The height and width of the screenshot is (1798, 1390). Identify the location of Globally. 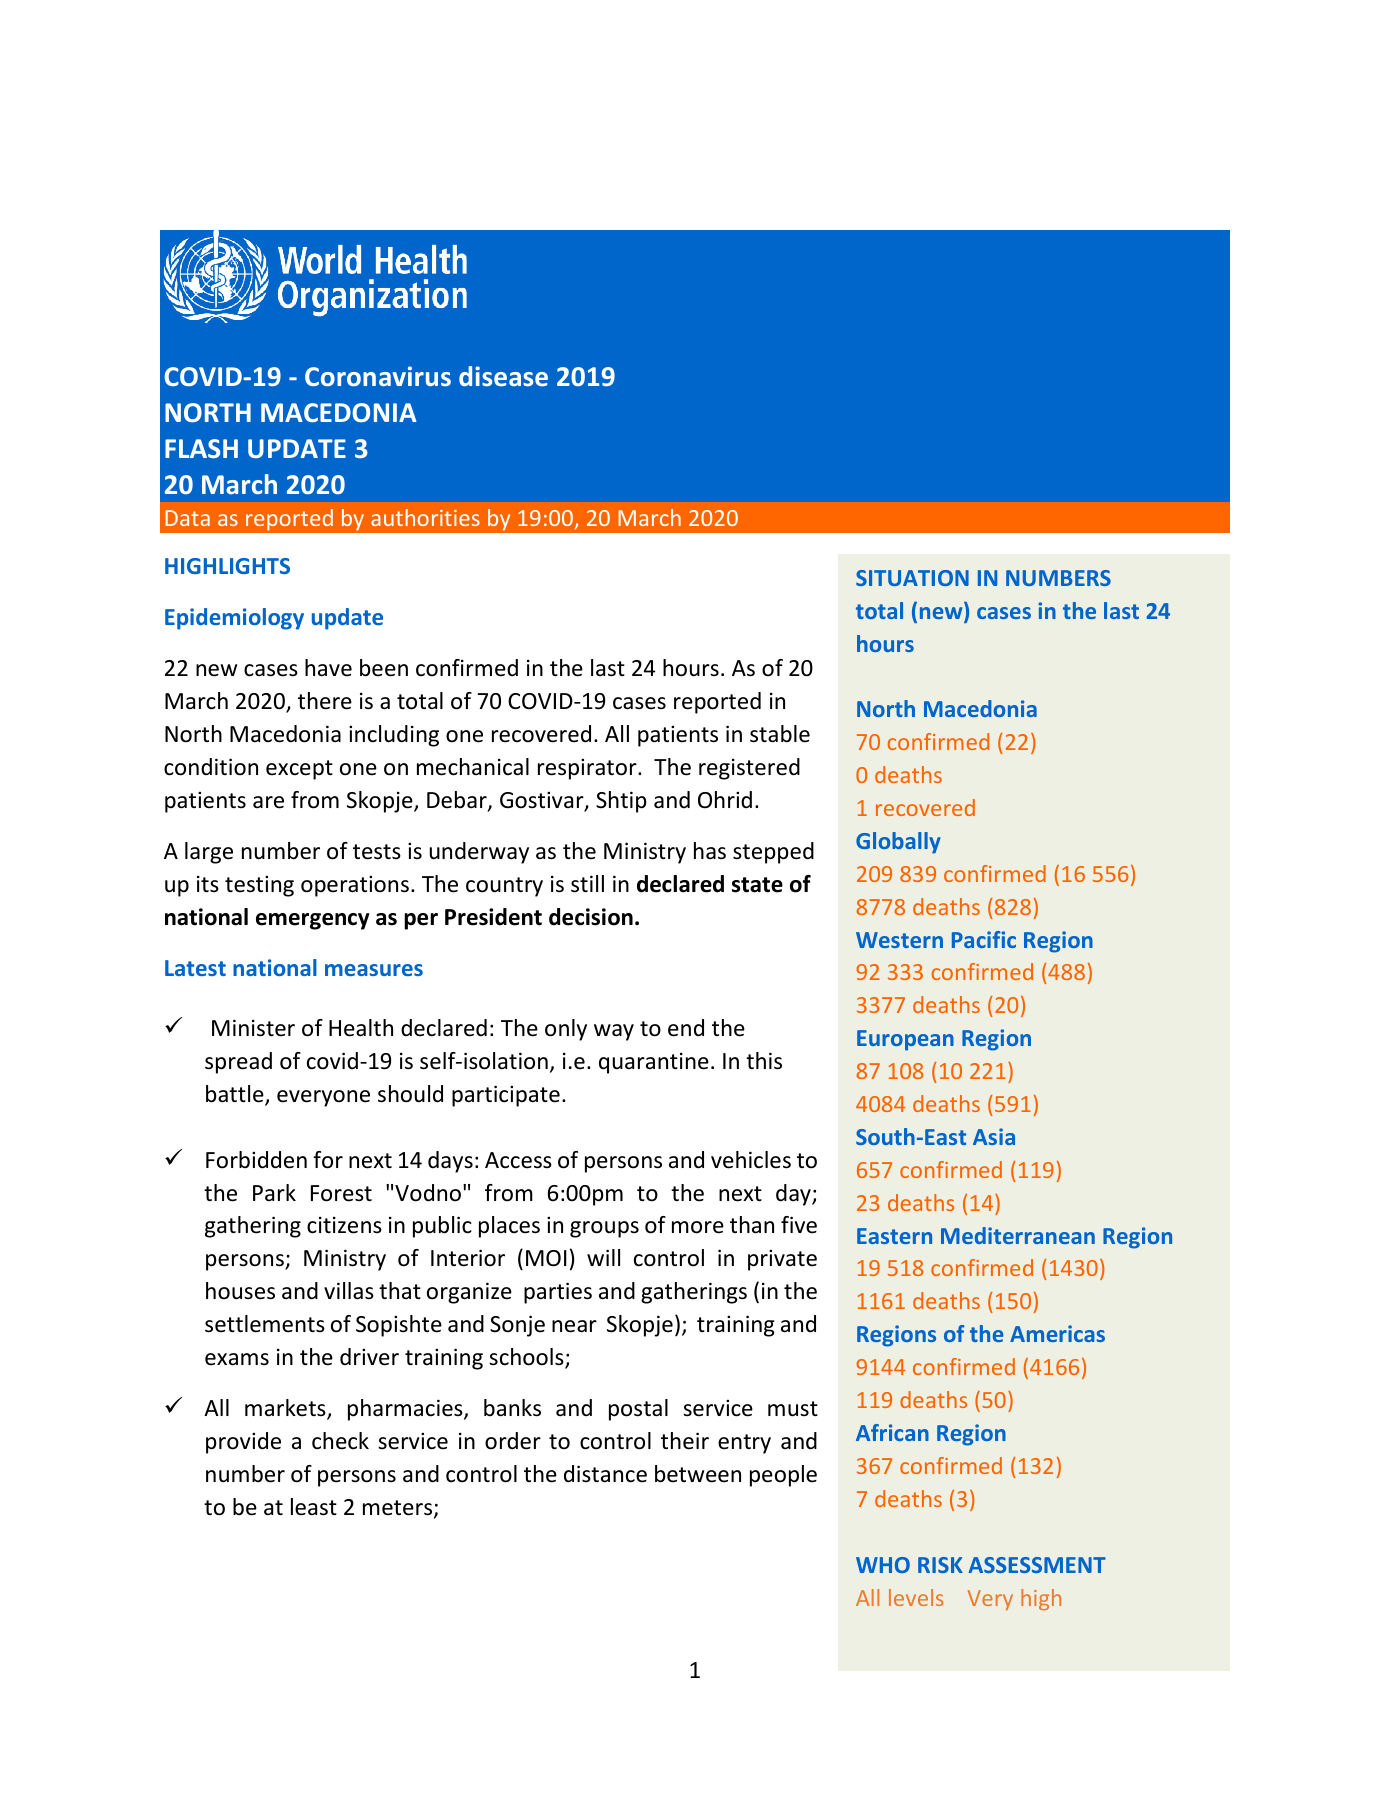
(898, 843).
